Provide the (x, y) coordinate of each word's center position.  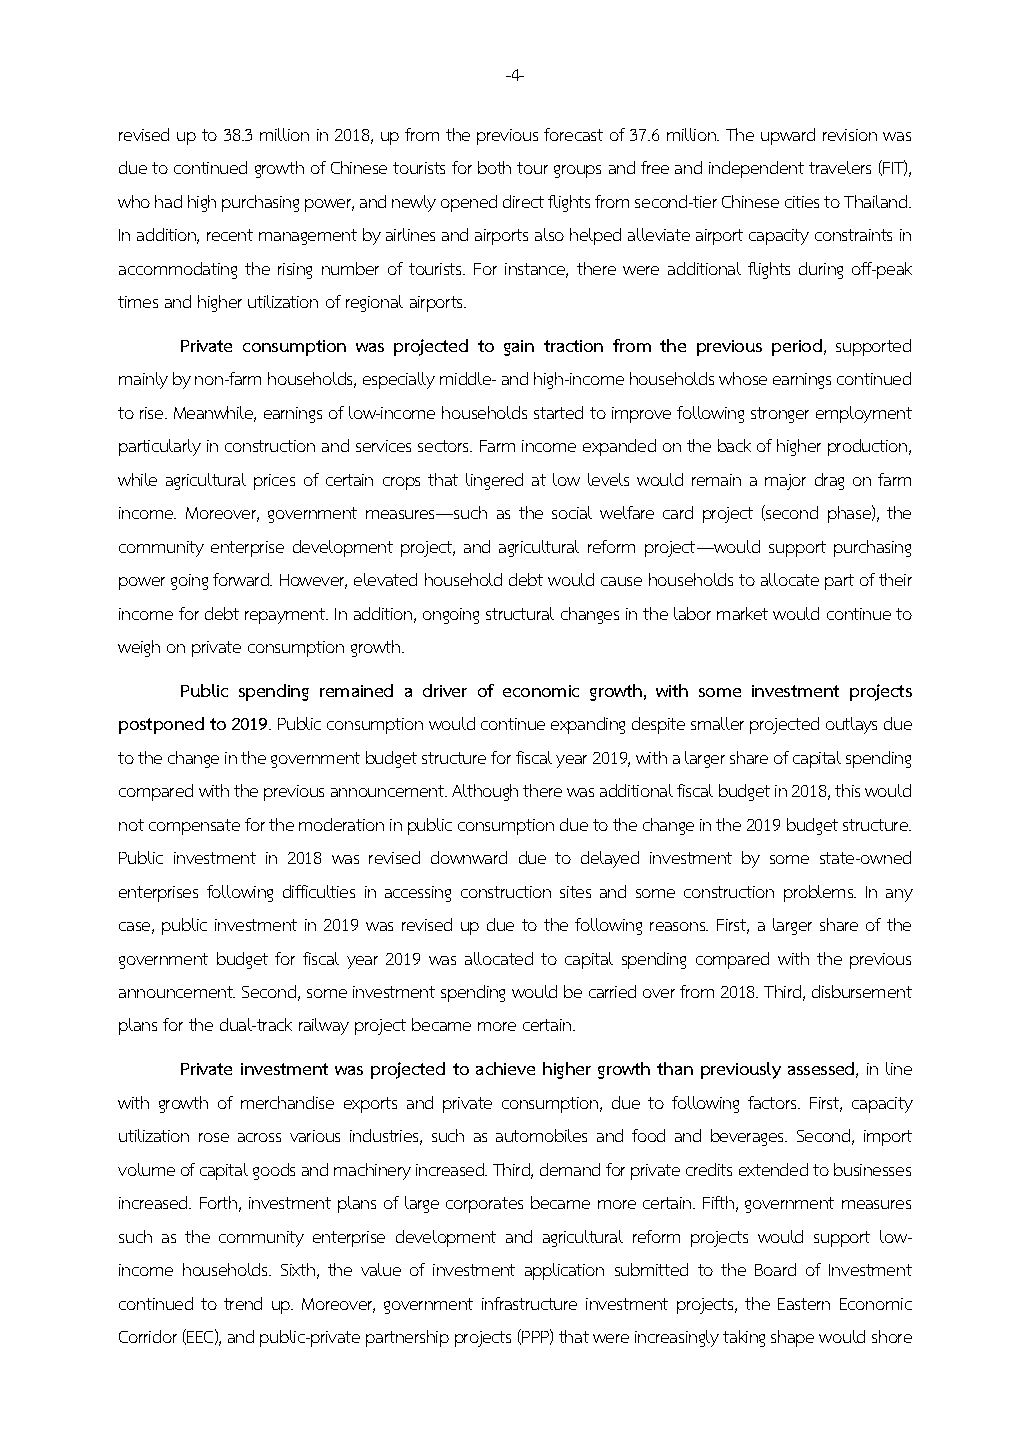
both (494, 167)
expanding (588, 725)
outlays (851, 725)
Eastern (804, 1304)
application (564, 1271)
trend (243, 1303)
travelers (840, 167)
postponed (161, 725)
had (168, 201)
